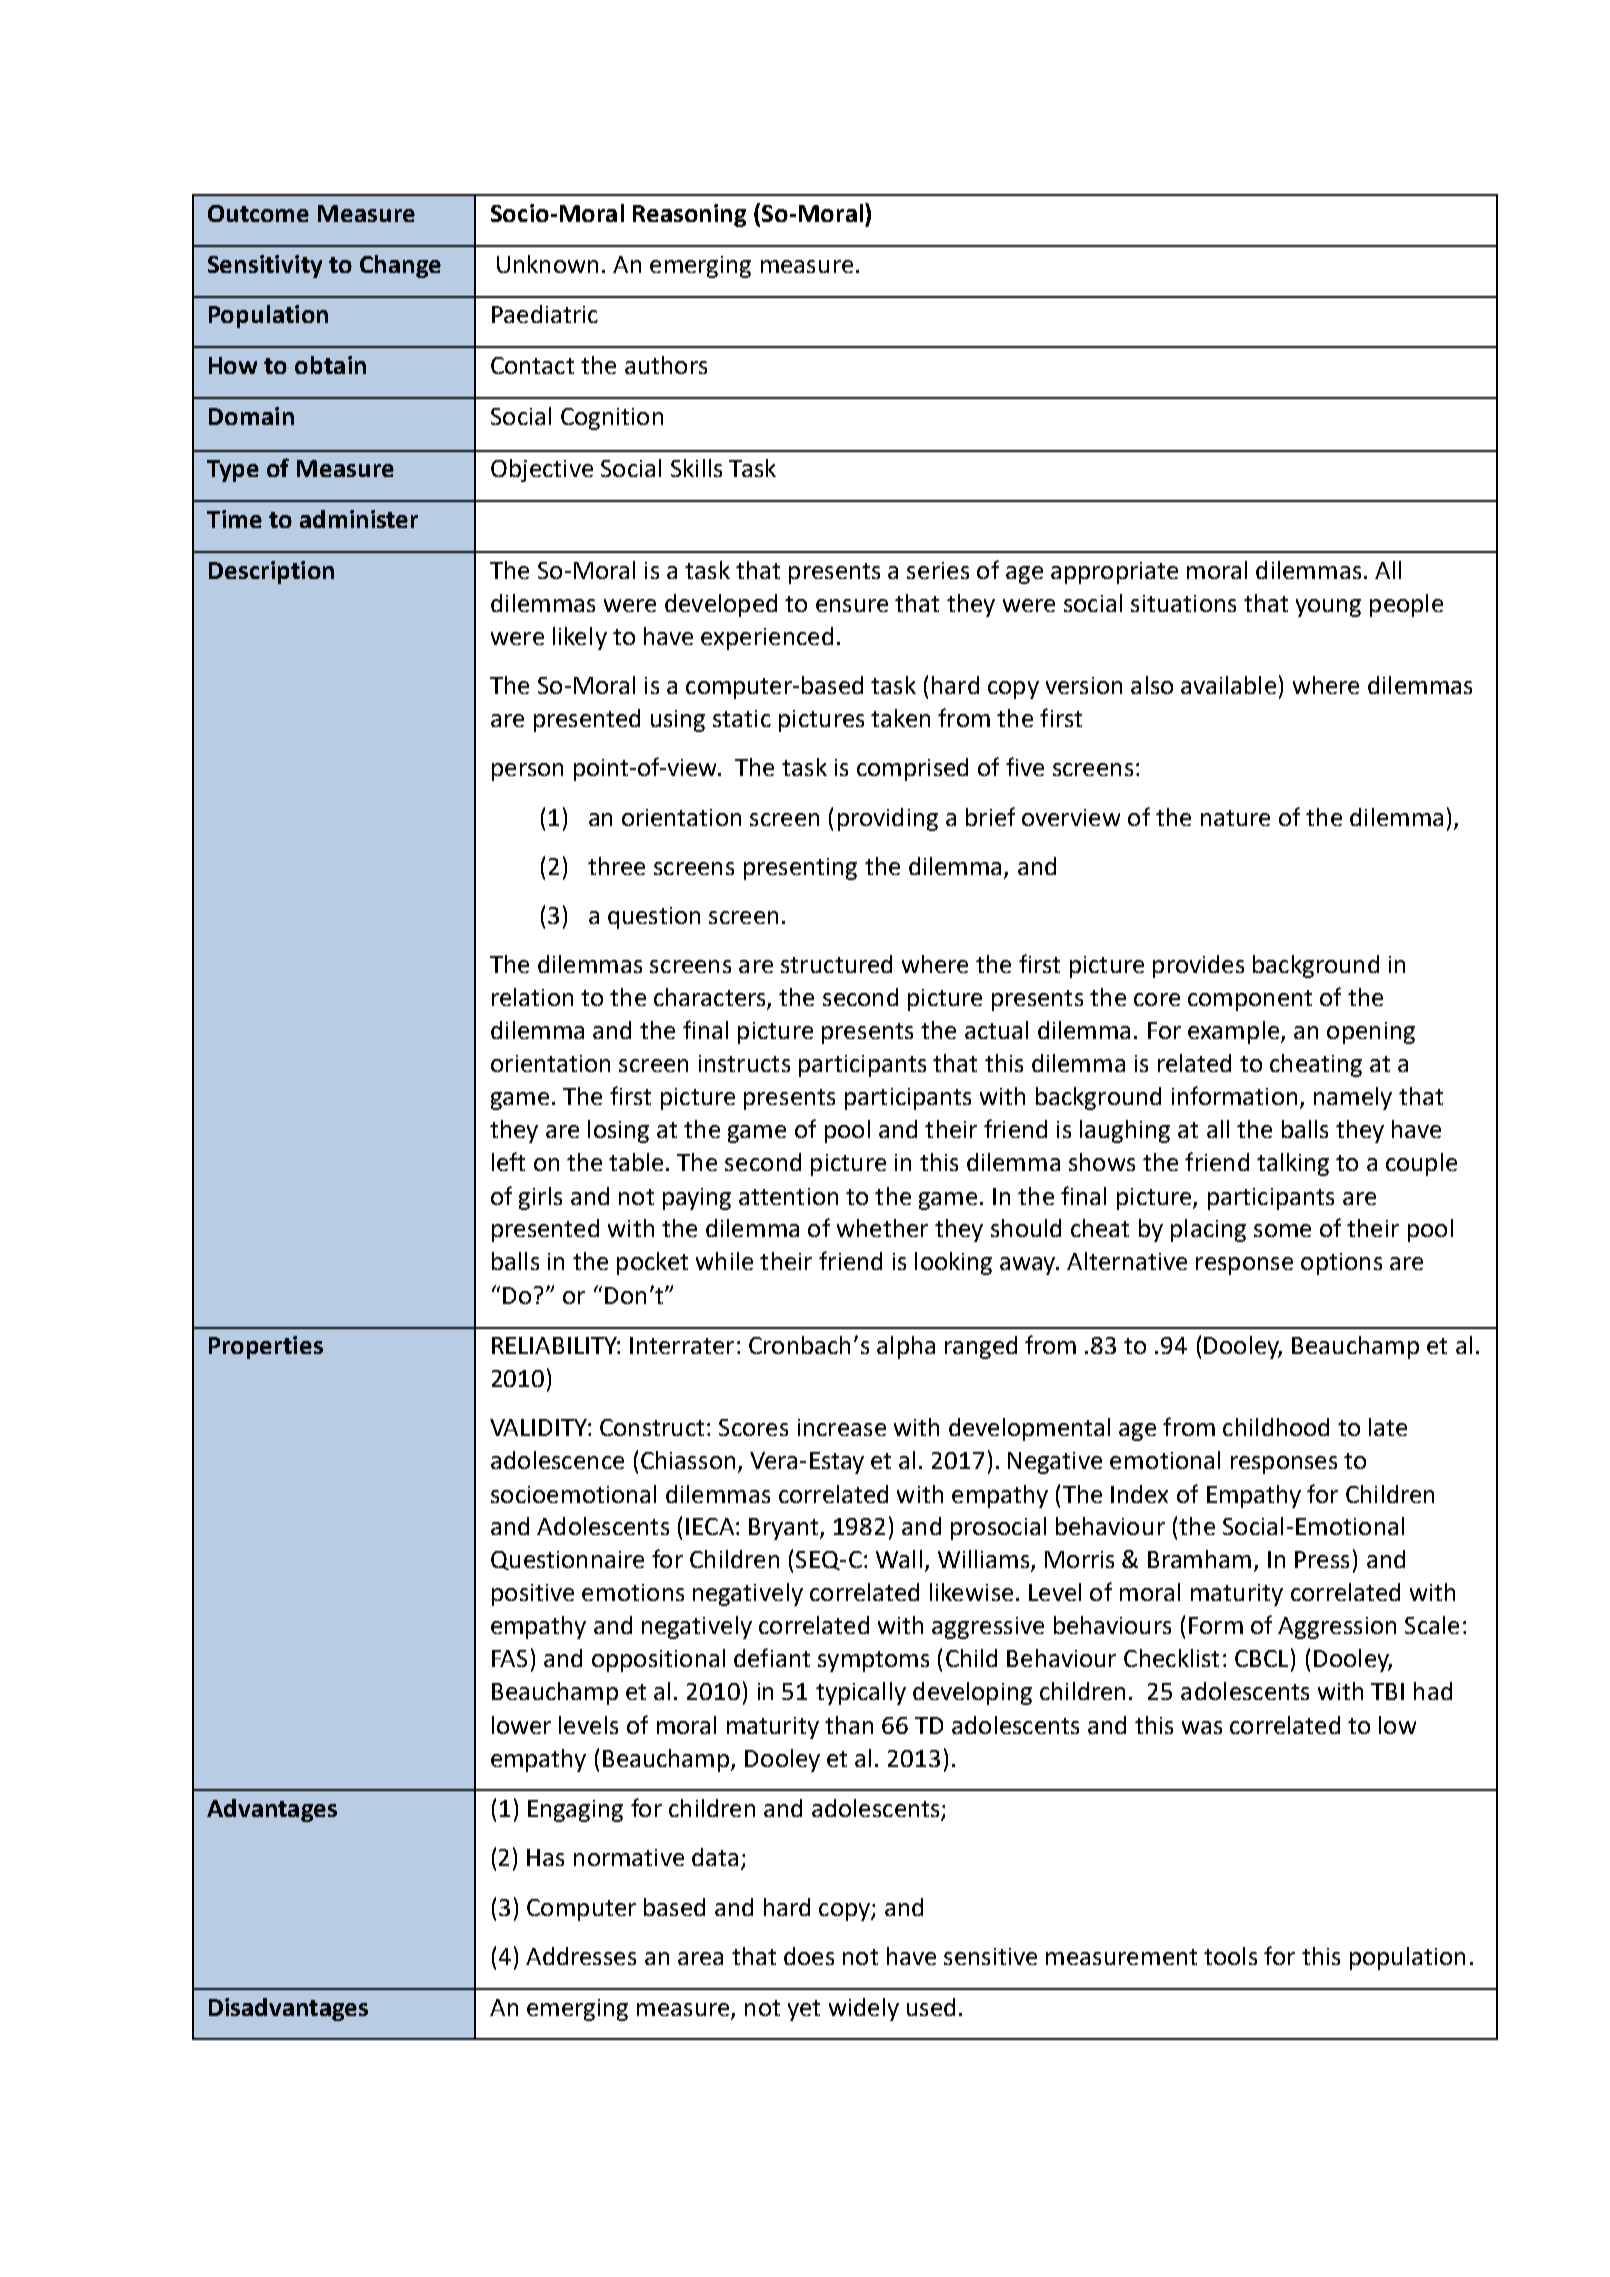 The height and width of the screenshot is (2277, 1610). I want to click on instructs, so click(744, 1063).
